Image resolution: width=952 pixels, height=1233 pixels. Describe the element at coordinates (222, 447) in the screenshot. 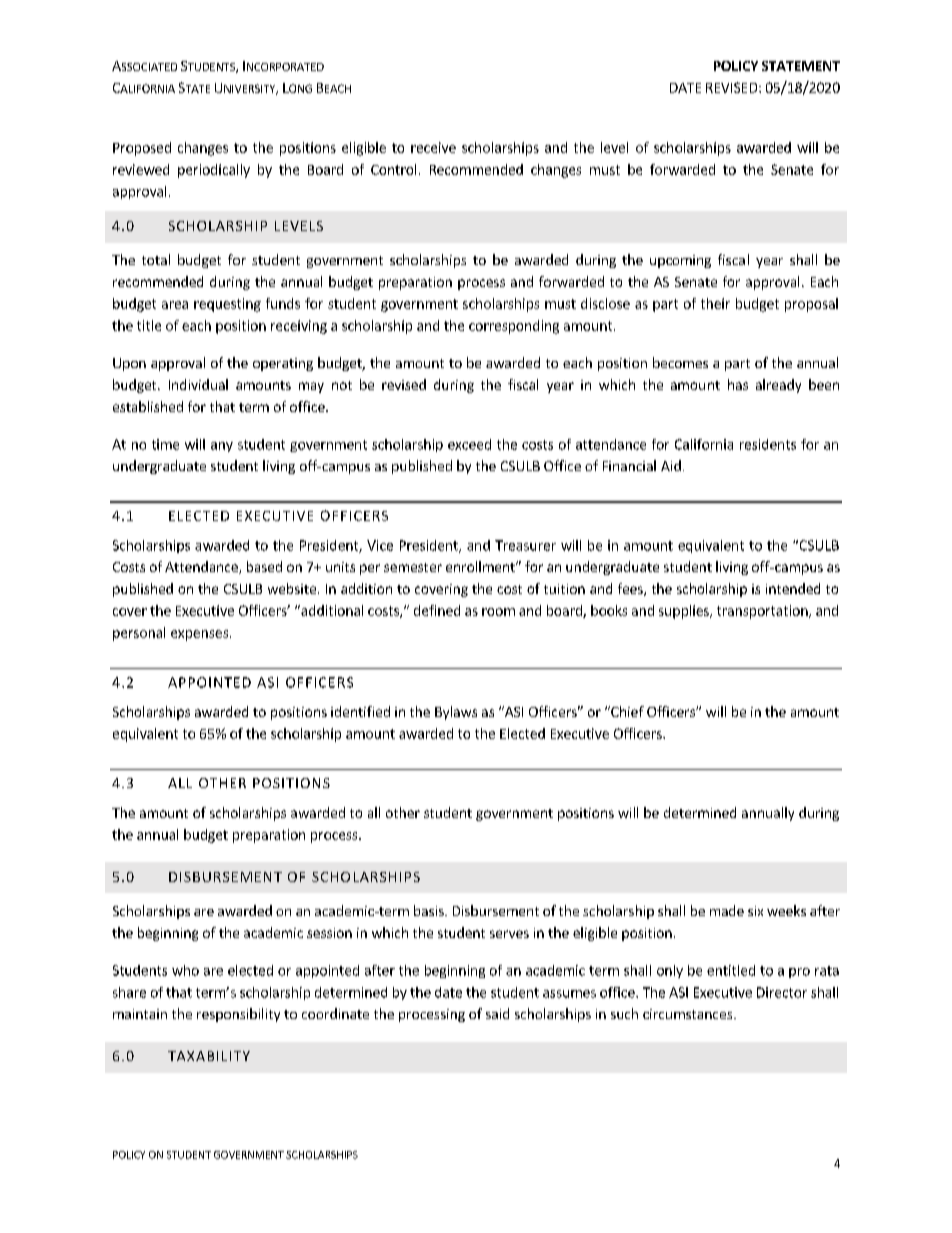

I see `any` at that location.
